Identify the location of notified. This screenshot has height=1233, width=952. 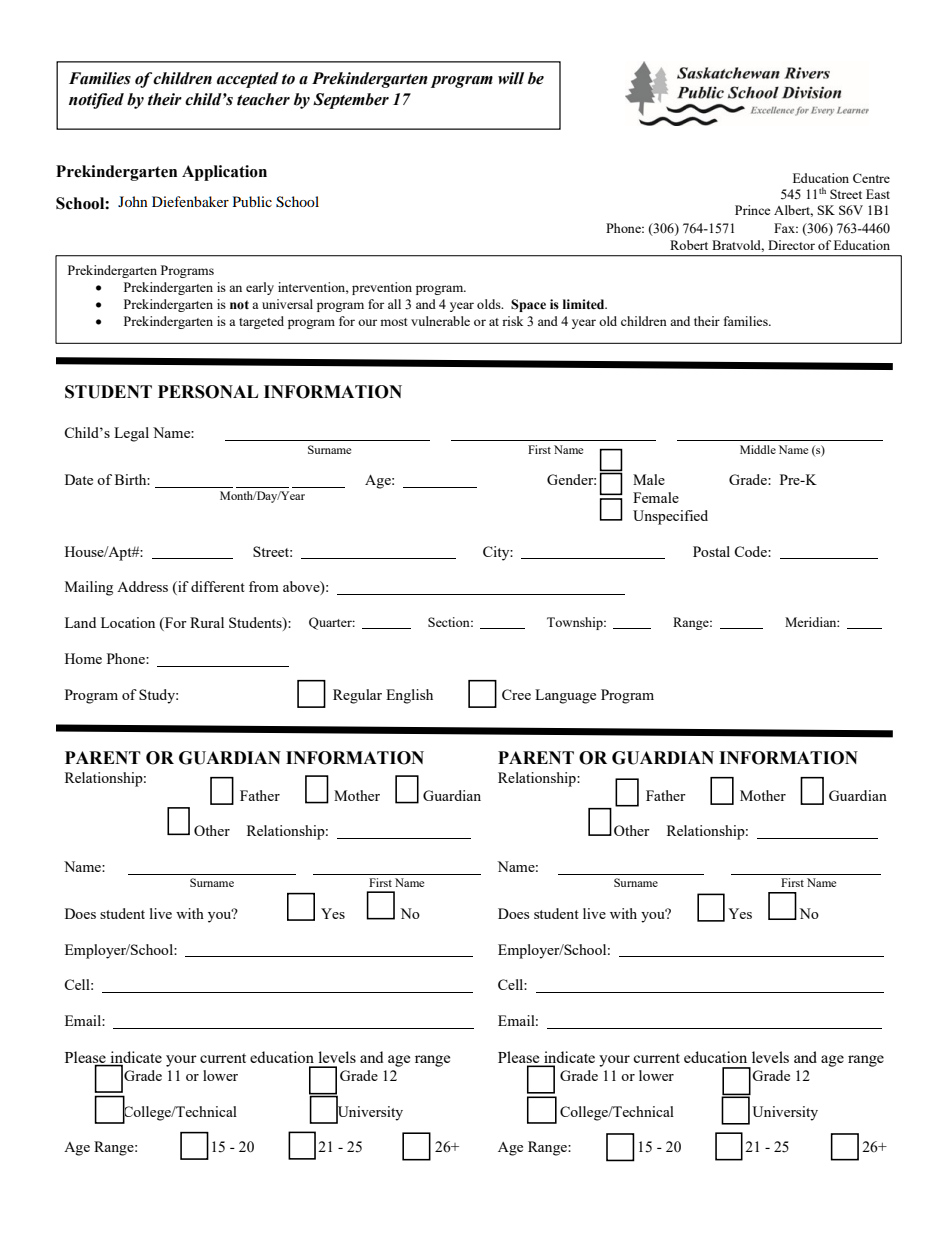
(96, 101).
